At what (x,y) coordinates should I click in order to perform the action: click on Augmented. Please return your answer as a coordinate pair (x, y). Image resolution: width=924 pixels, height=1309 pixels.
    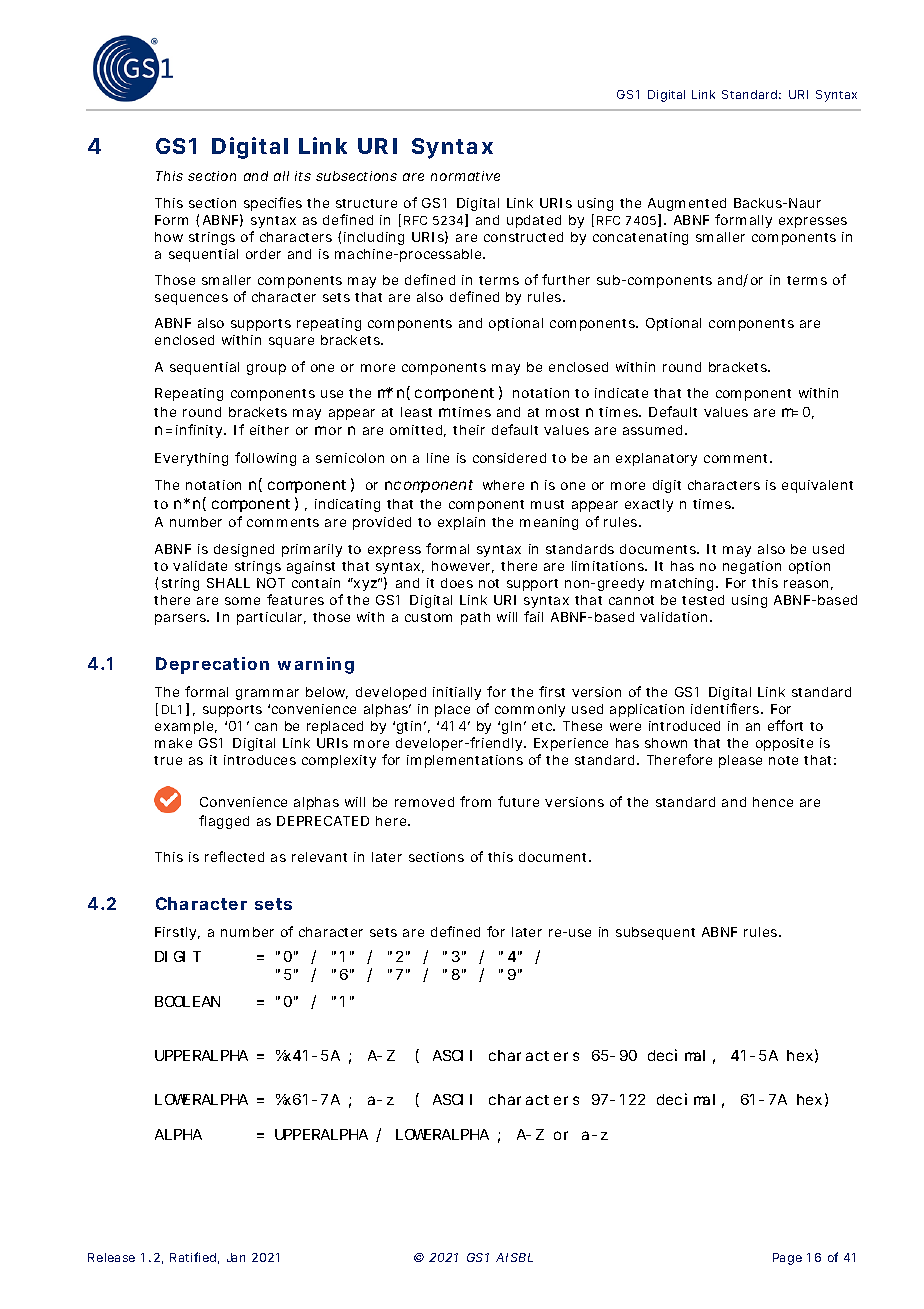
    Looking at the image, I should click on (687, 204).
